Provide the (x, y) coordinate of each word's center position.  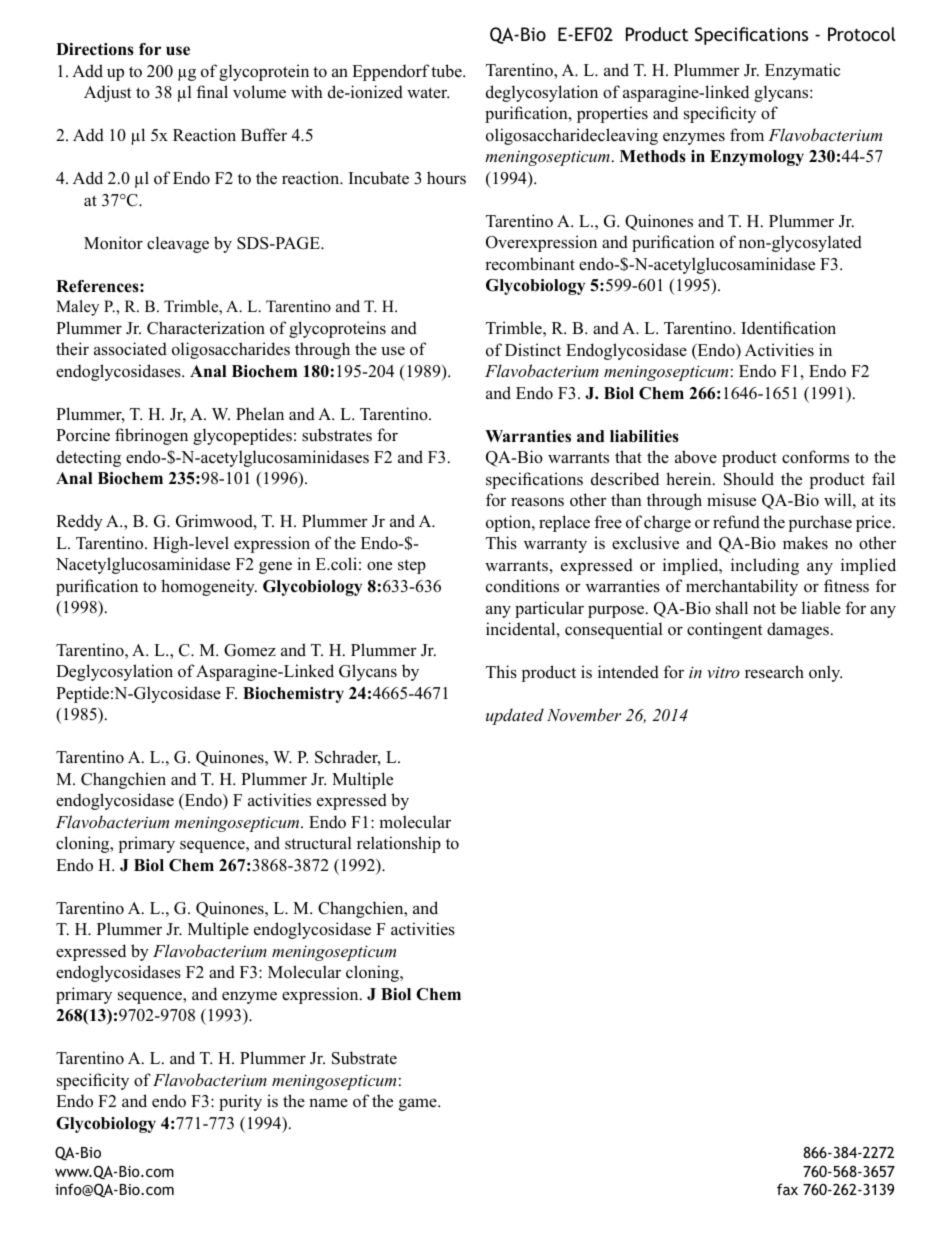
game (419, 1104)
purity (240, 1102)
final (212, 91)
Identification (788, 328)
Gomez (250, 650)
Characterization (206, 328)
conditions (522, 586)
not (764, 609)
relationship (399, 844)
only (825, 673)
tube (447, 71)
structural (318, 843)
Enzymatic (802, 71)
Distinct (533, 350)
